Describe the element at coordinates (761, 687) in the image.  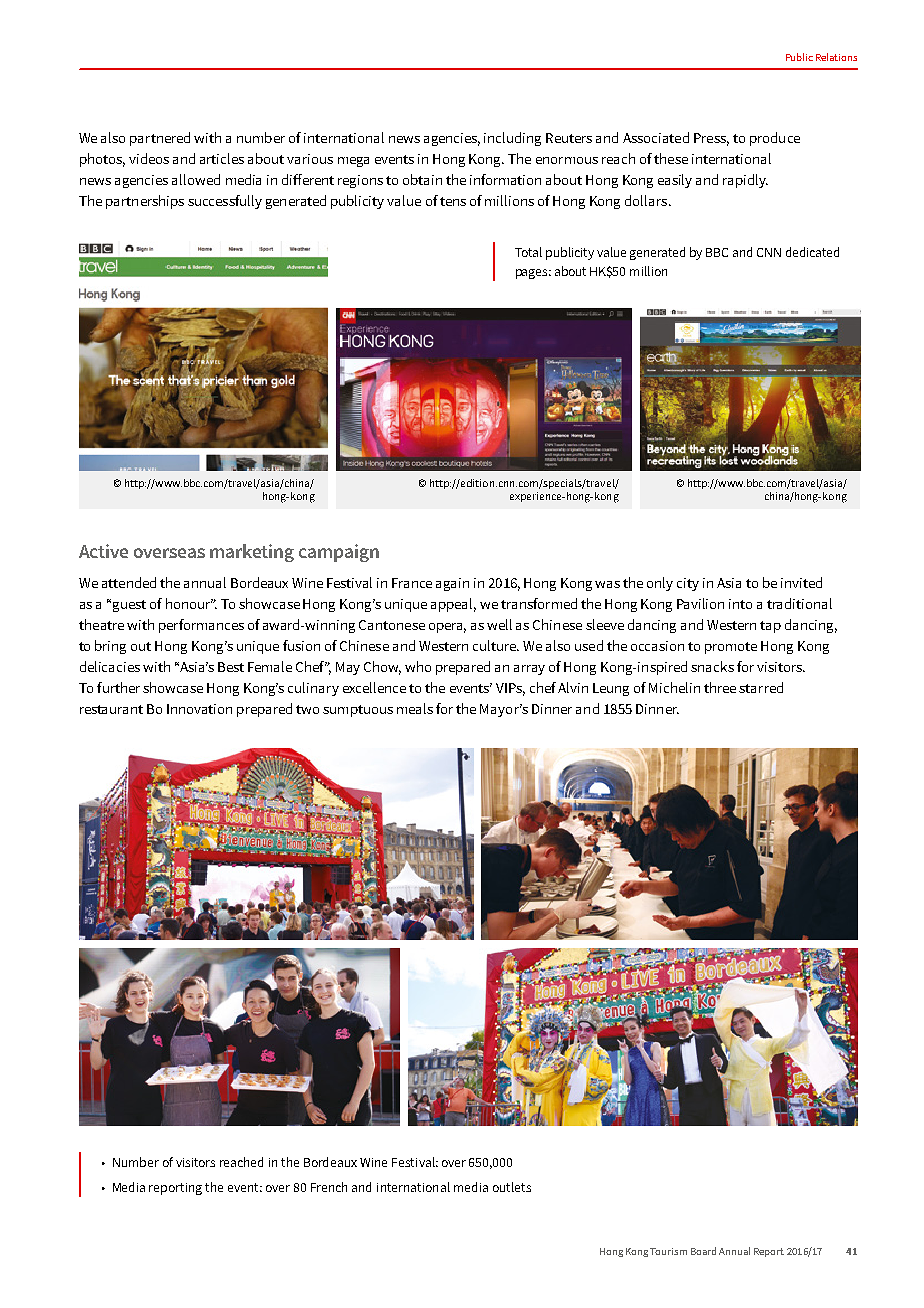
I see `starred` at that location.
